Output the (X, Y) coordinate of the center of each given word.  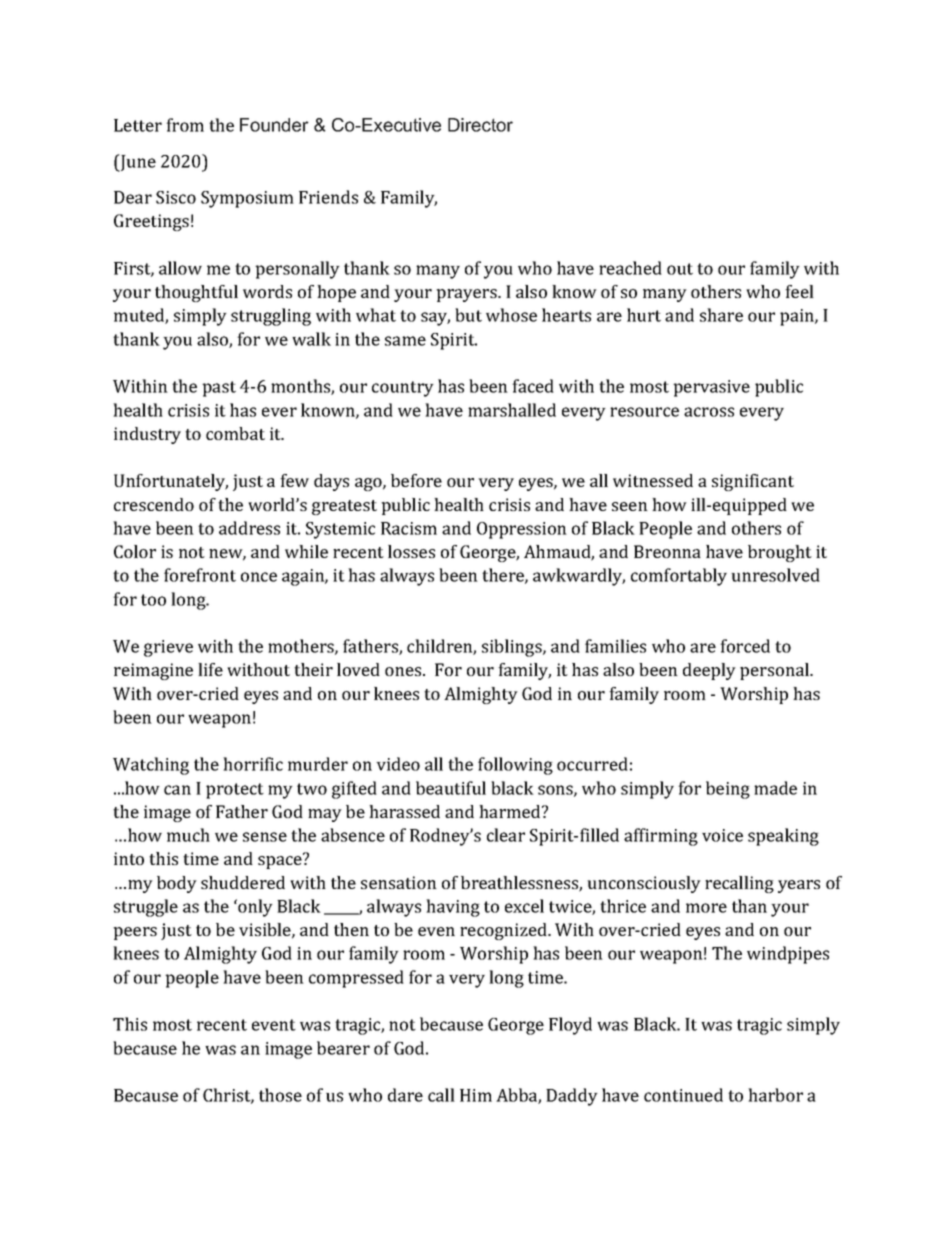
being (728, 790)
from (185, 125)
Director (480, 125)
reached (630, 268)
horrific (253, 764)
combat (235, 433)
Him (476, 1095)
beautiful (451, 788)
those (280, 1095)
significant (753, 482)
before (416, 480)
